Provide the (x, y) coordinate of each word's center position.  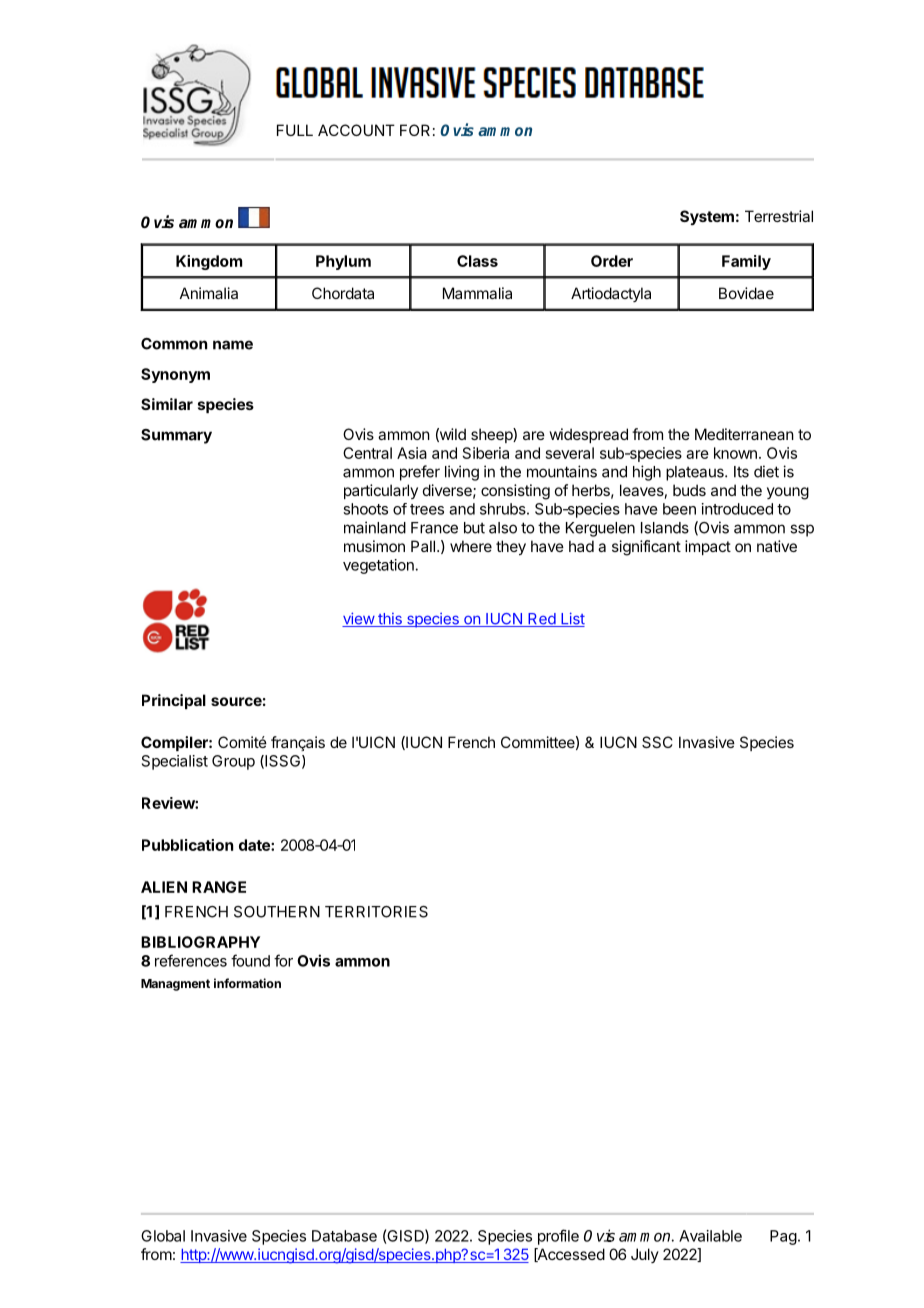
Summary (176, 436)
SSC (657, 742)
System (707, 217)
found (250, 960)
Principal (174, 701)
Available (710, 1236)
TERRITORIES (376, 912)
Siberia (486, 453)
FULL (295, 130)
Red (541, 620)
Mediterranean (744, 434)
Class (477, 261)
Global (163, 1236)
